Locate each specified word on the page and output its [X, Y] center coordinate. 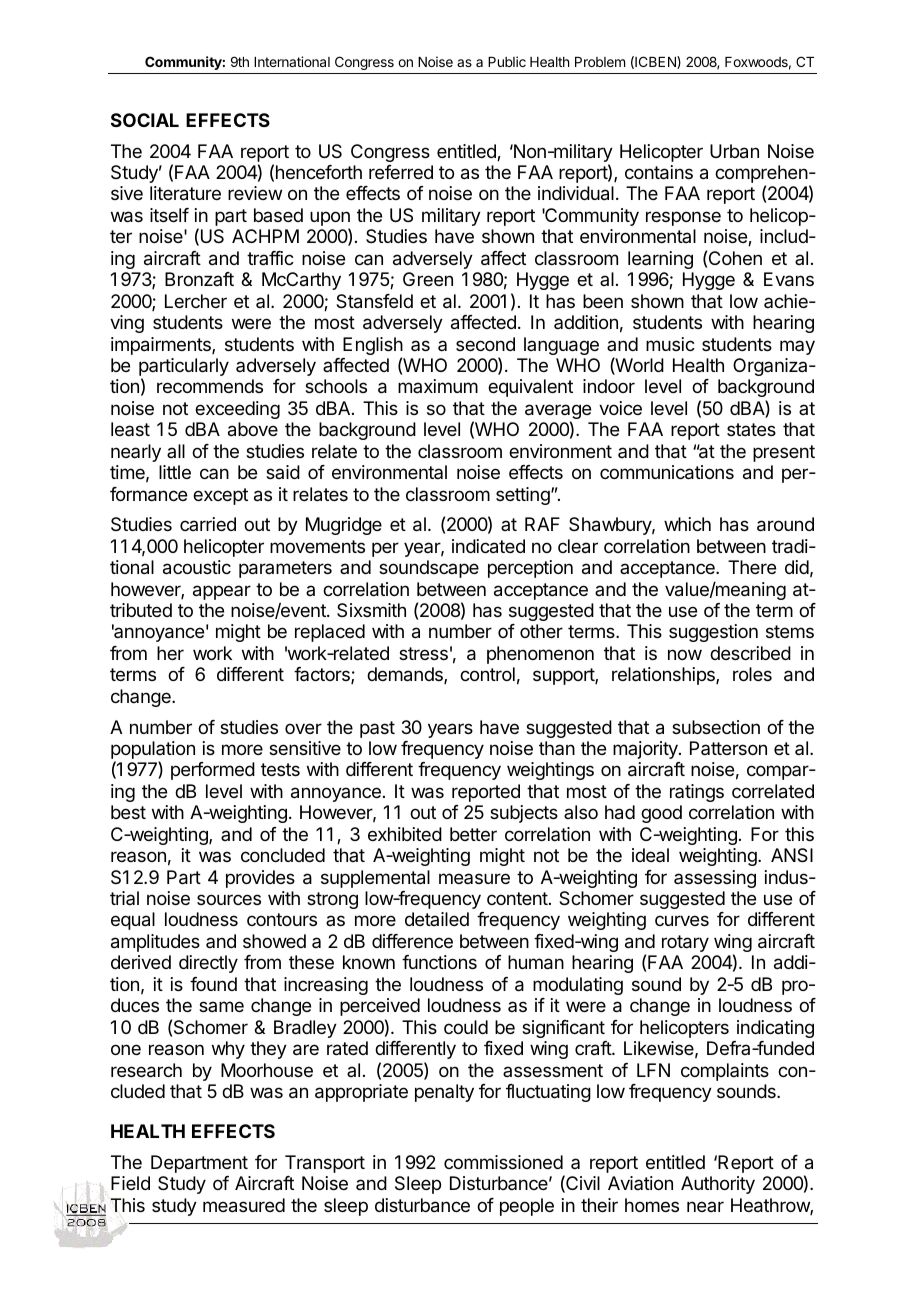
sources [229, 899]
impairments [162, 346]
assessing [715, 879]
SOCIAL [145, 120]
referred [401, 172]
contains [659, 172]
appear [222, 592]
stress [423, 653]
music [670, 344]
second [485, 344]
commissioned [503, 1162]
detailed [437, 919]
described [750, 653]
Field [130, 1183]
